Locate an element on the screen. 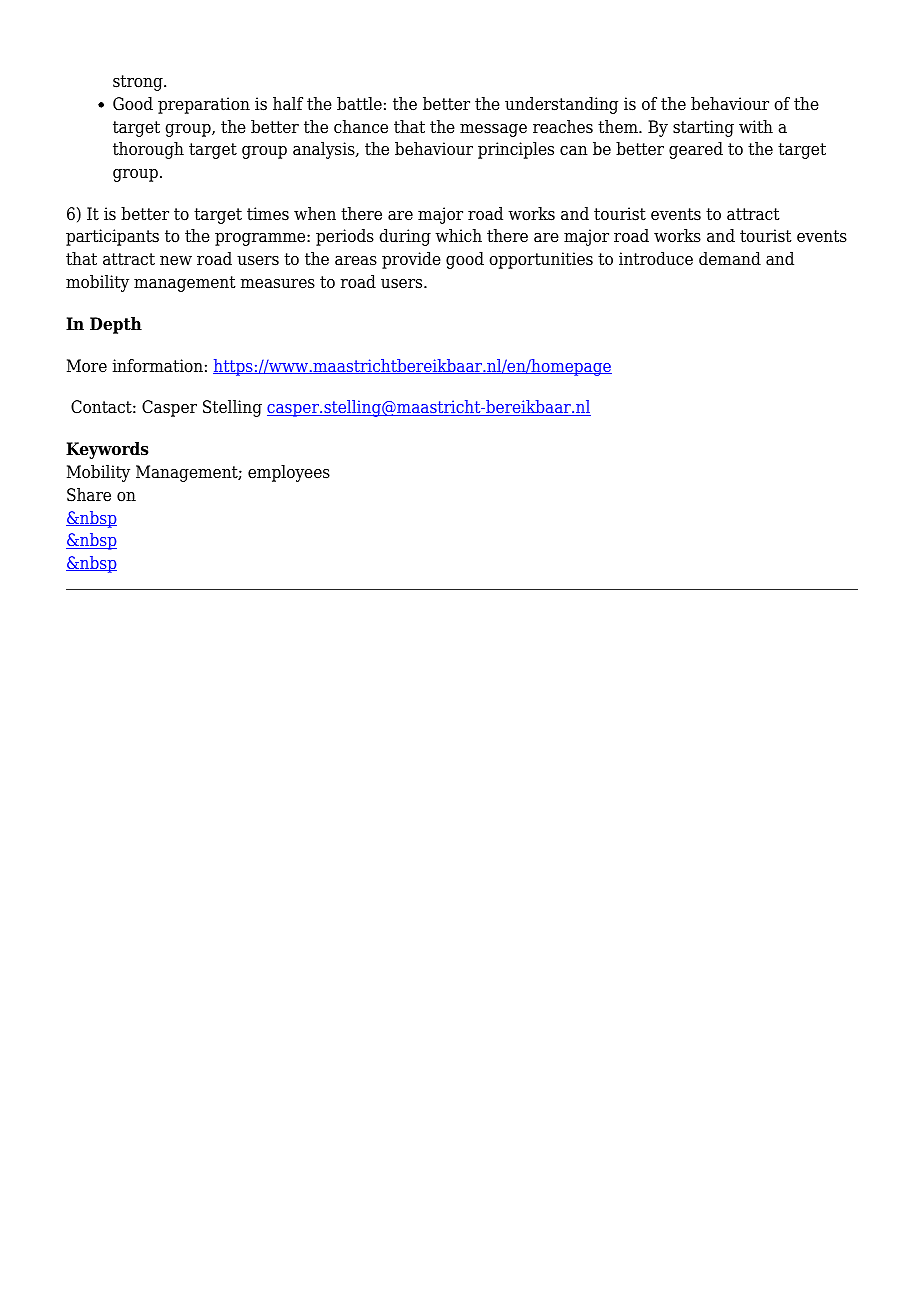 The height and width of the screenshot is (1308, 924). strong is located at coordinates (139, 83).
